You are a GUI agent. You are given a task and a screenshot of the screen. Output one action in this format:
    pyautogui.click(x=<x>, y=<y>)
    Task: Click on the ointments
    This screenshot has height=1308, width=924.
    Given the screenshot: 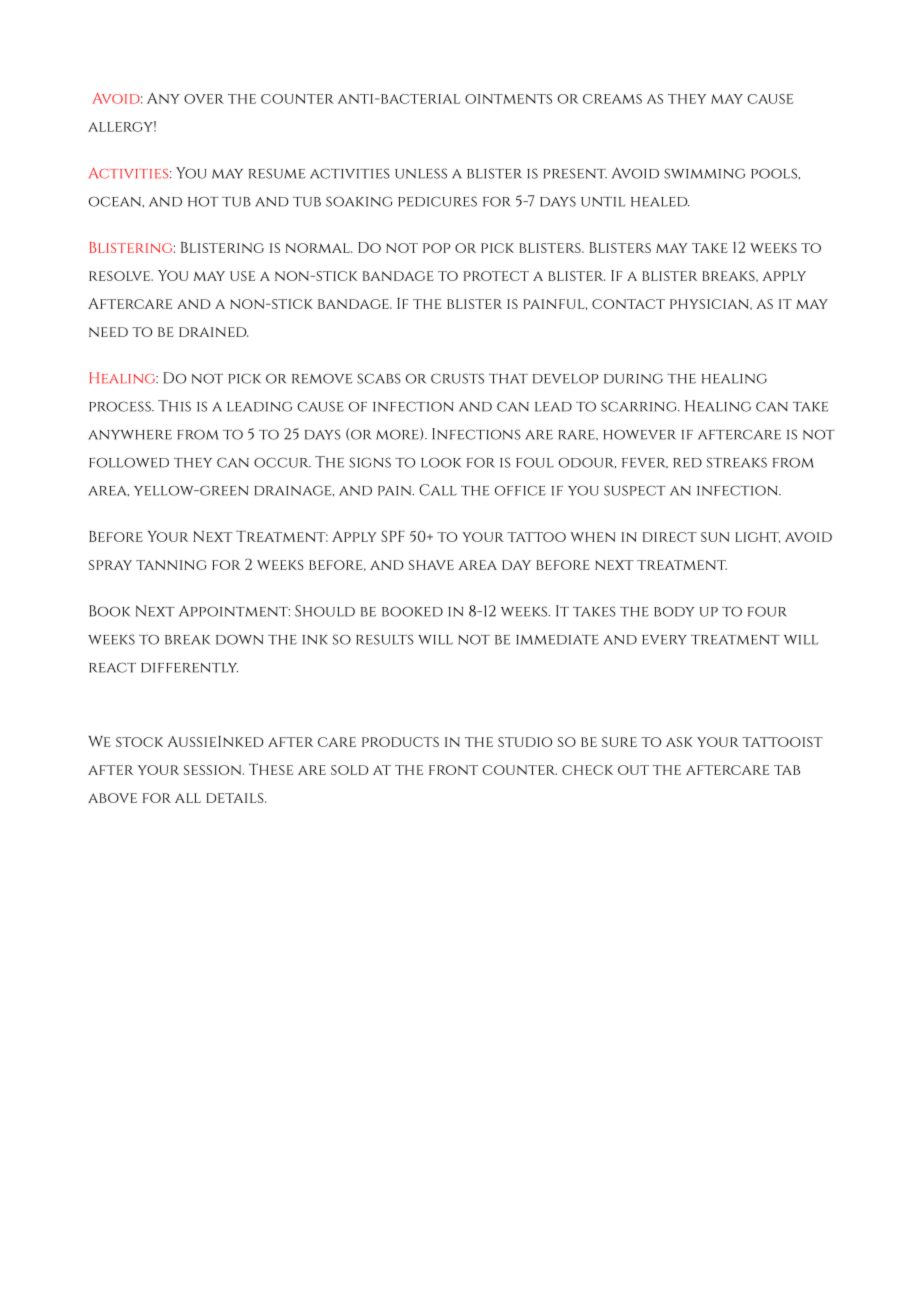 What is the action you would take?
    pyautogui.click(x=508, y=99)
